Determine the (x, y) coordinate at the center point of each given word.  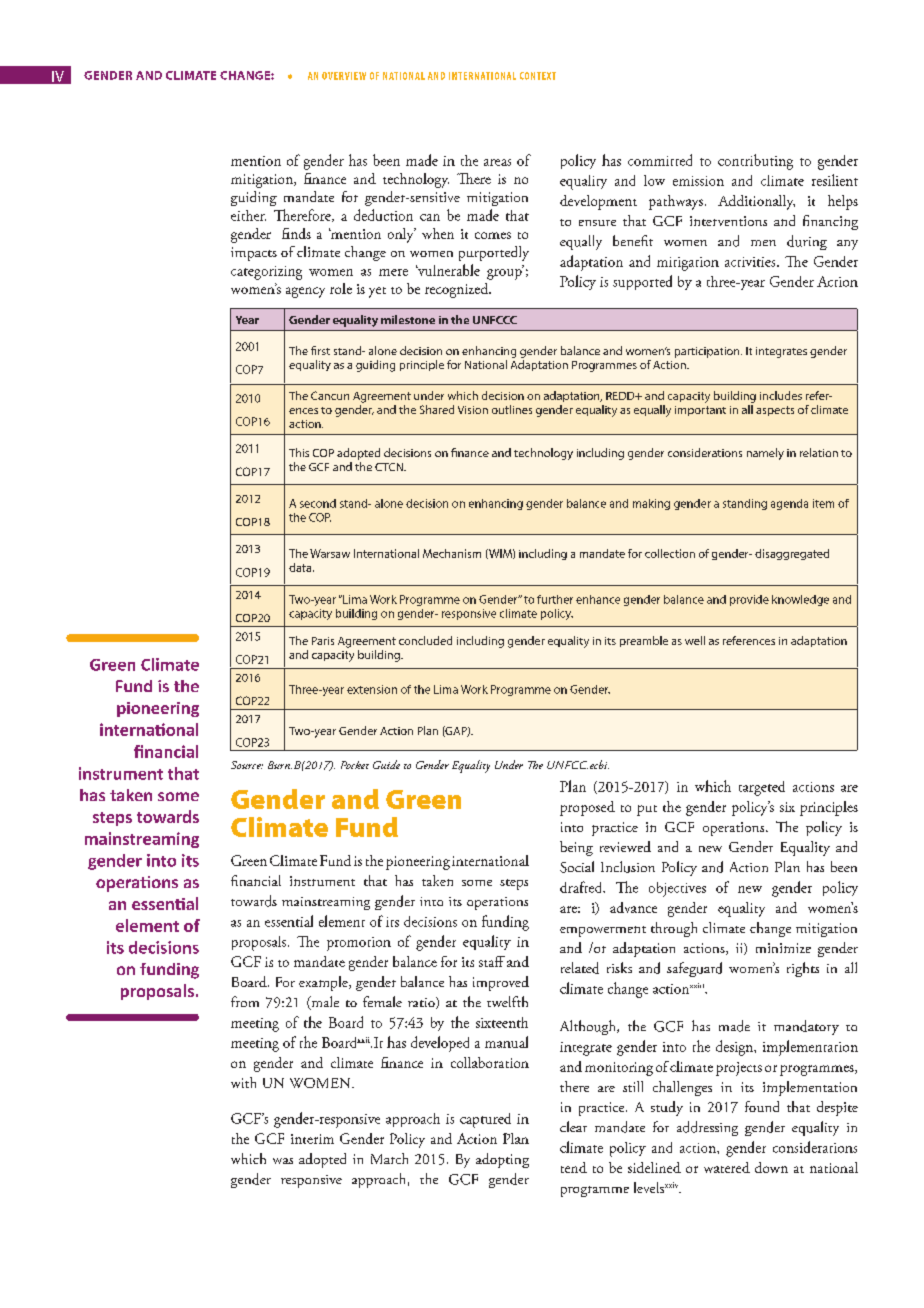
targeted (762, 788)
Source (247, 765)
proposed (587, 808)
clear (573, 1126)
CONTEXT (538, 76)
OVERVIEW (344, 76)
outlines (512, 409)
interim (312, 1139)
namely (765, 454)
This (299, 452)
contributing (755, 162)
